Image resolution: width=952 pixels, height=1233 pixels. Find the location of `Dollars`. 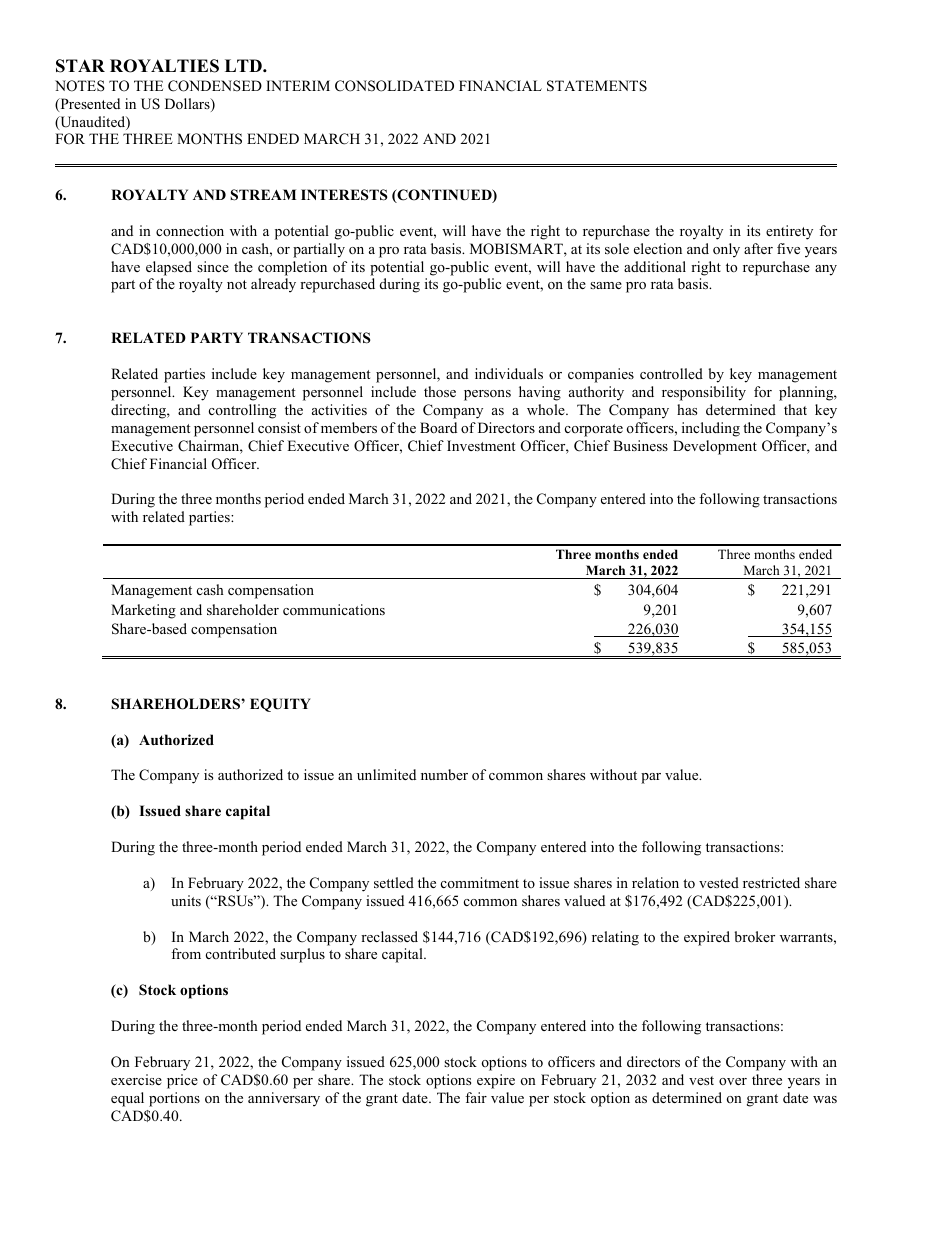

Dollars is located at coordinates (188, 105).
